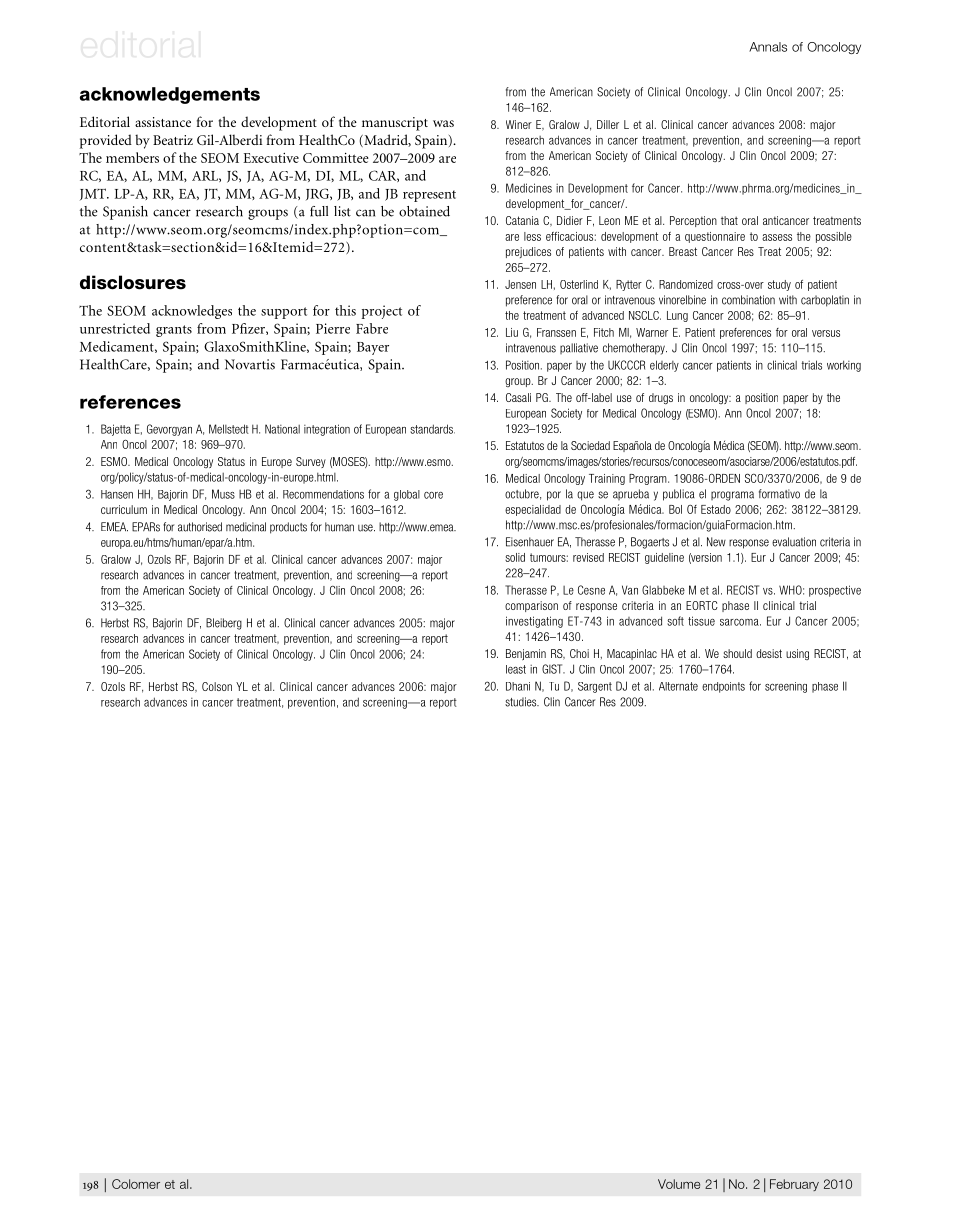  Describe the element at coordinates (723, 687) in the image. I see `endpoints` at that location.
